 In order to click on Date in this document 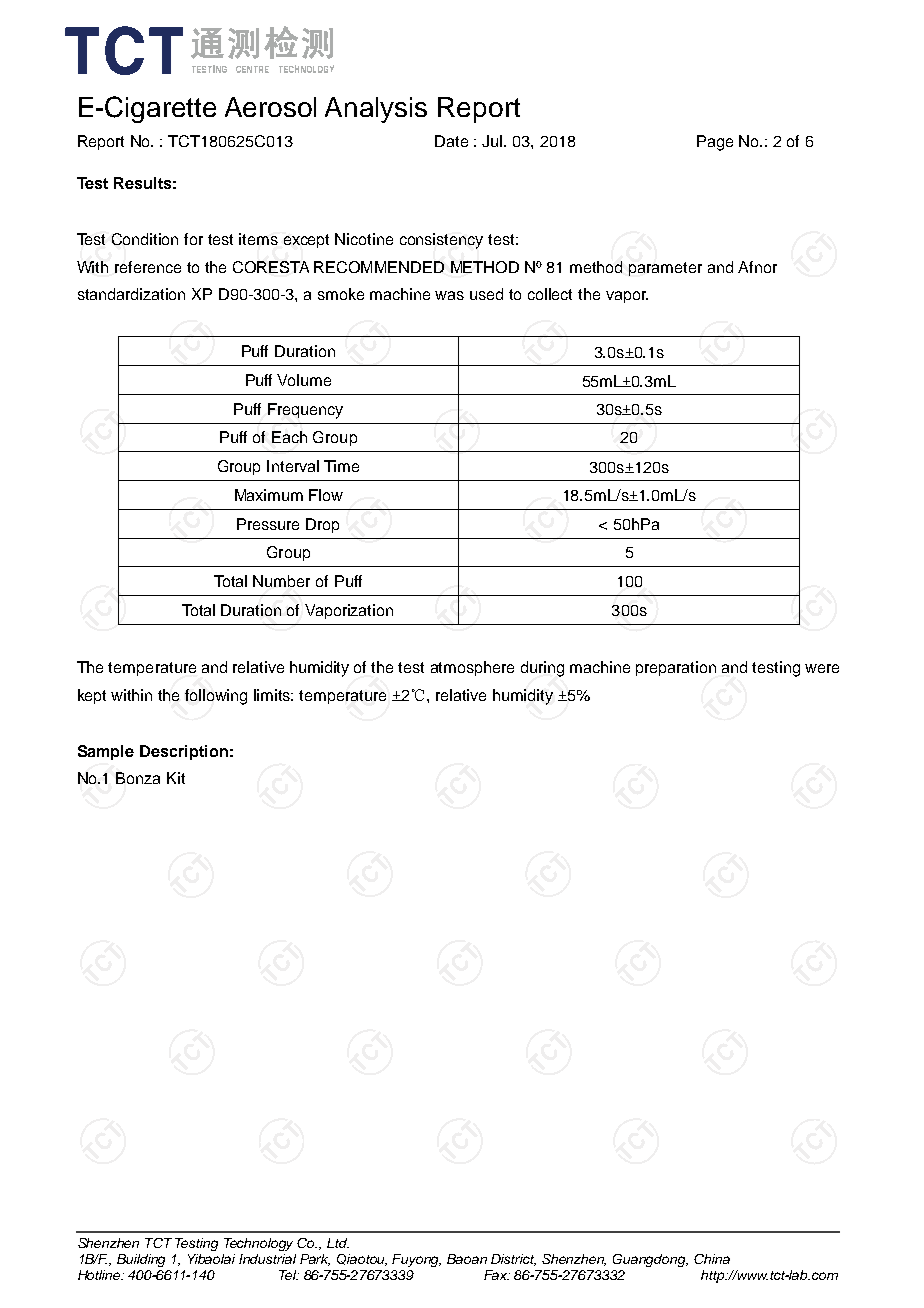, I will do `click(451, 141)`.
